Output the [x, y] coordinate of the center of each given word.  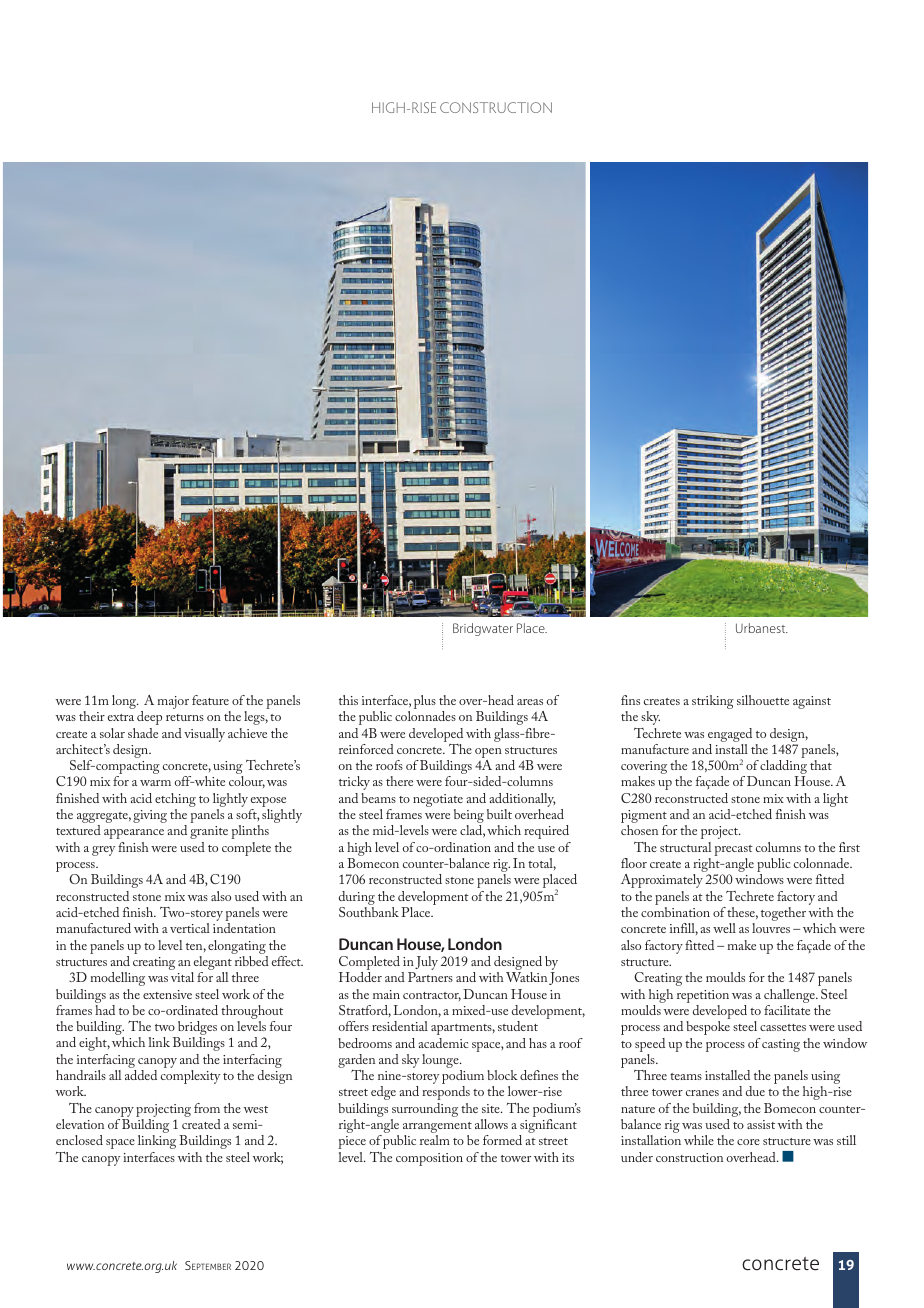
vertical [190, 928]
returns [185, 717]
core [748, 1142]
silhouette [763, 700]
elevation [80, 1124]
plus [425, 702]
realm [435, 1140]
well [724, 928]
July [426, 964]
